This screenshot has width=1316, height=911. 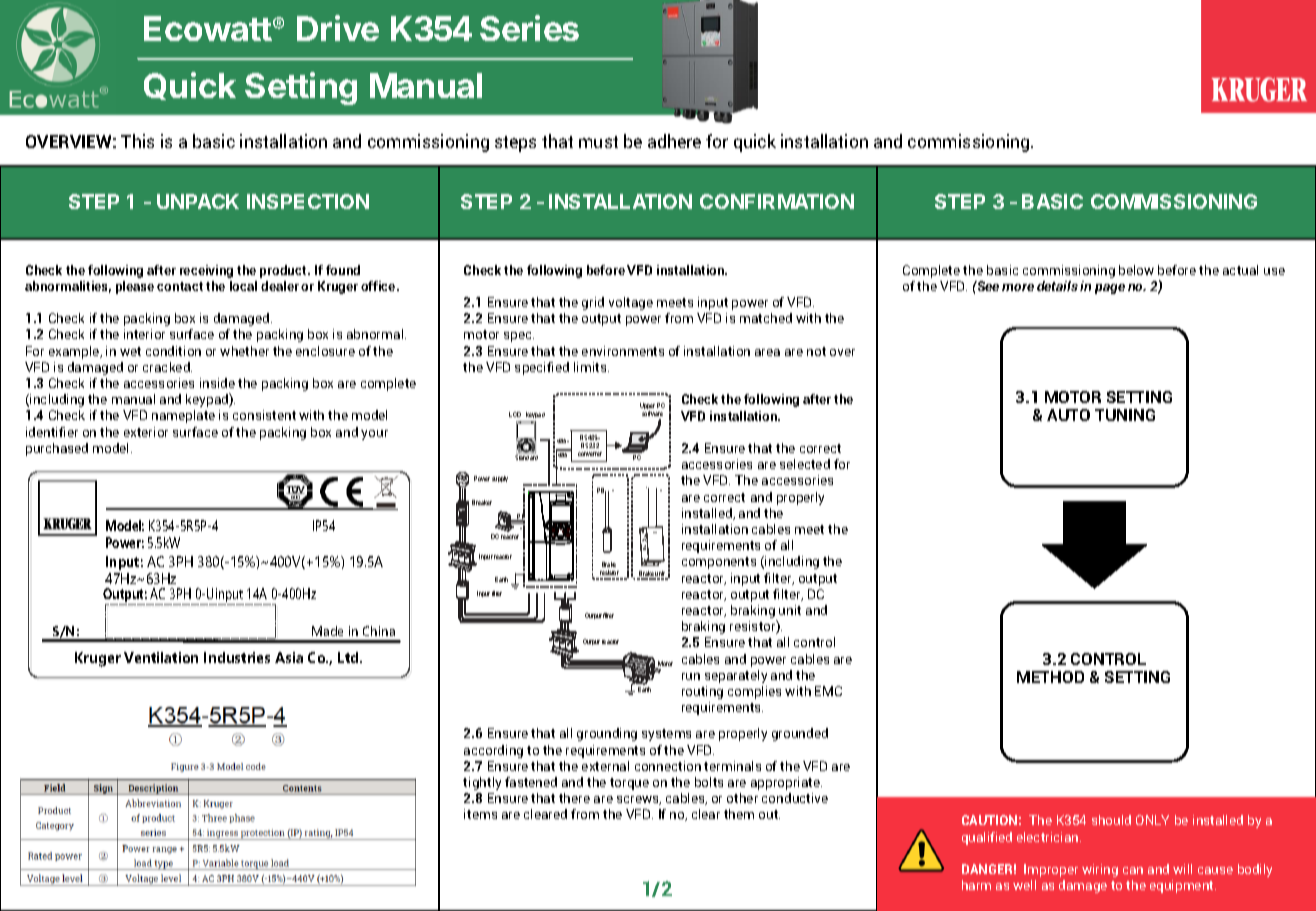 I want to click on METHOD, so click(x=1050, y=677).
